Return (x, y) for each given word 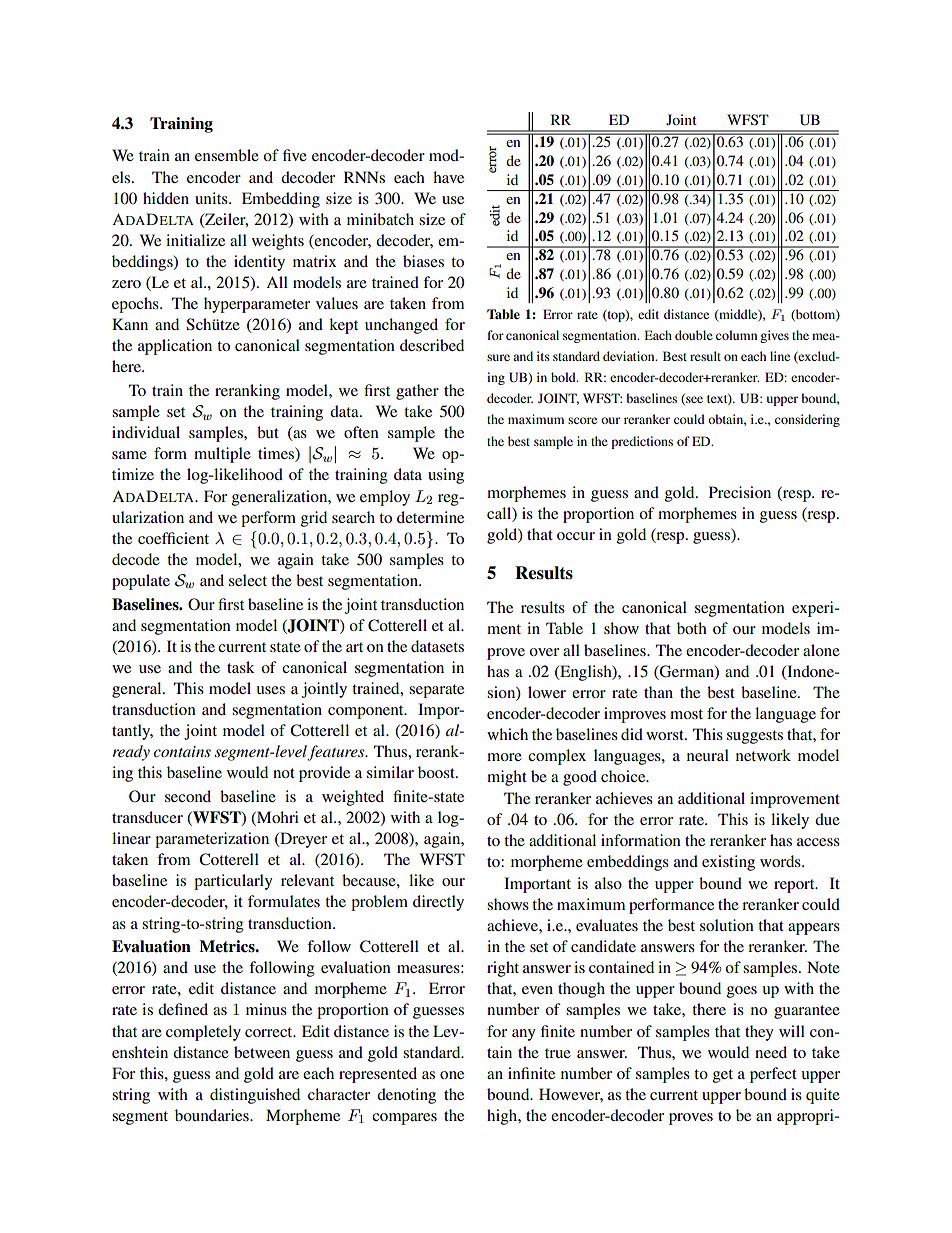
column (736, 335)
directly (438, 903)
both (692, 628)
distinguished (255, 1096)
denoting (406, 1096)
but (268, 432)
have (448, 177)
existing (728, 863)
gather (417, 392)
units (212, 198)
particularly (233, 882)
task (241, 667)
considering (807, 420)
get (723, 1076)
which (507, 734)
